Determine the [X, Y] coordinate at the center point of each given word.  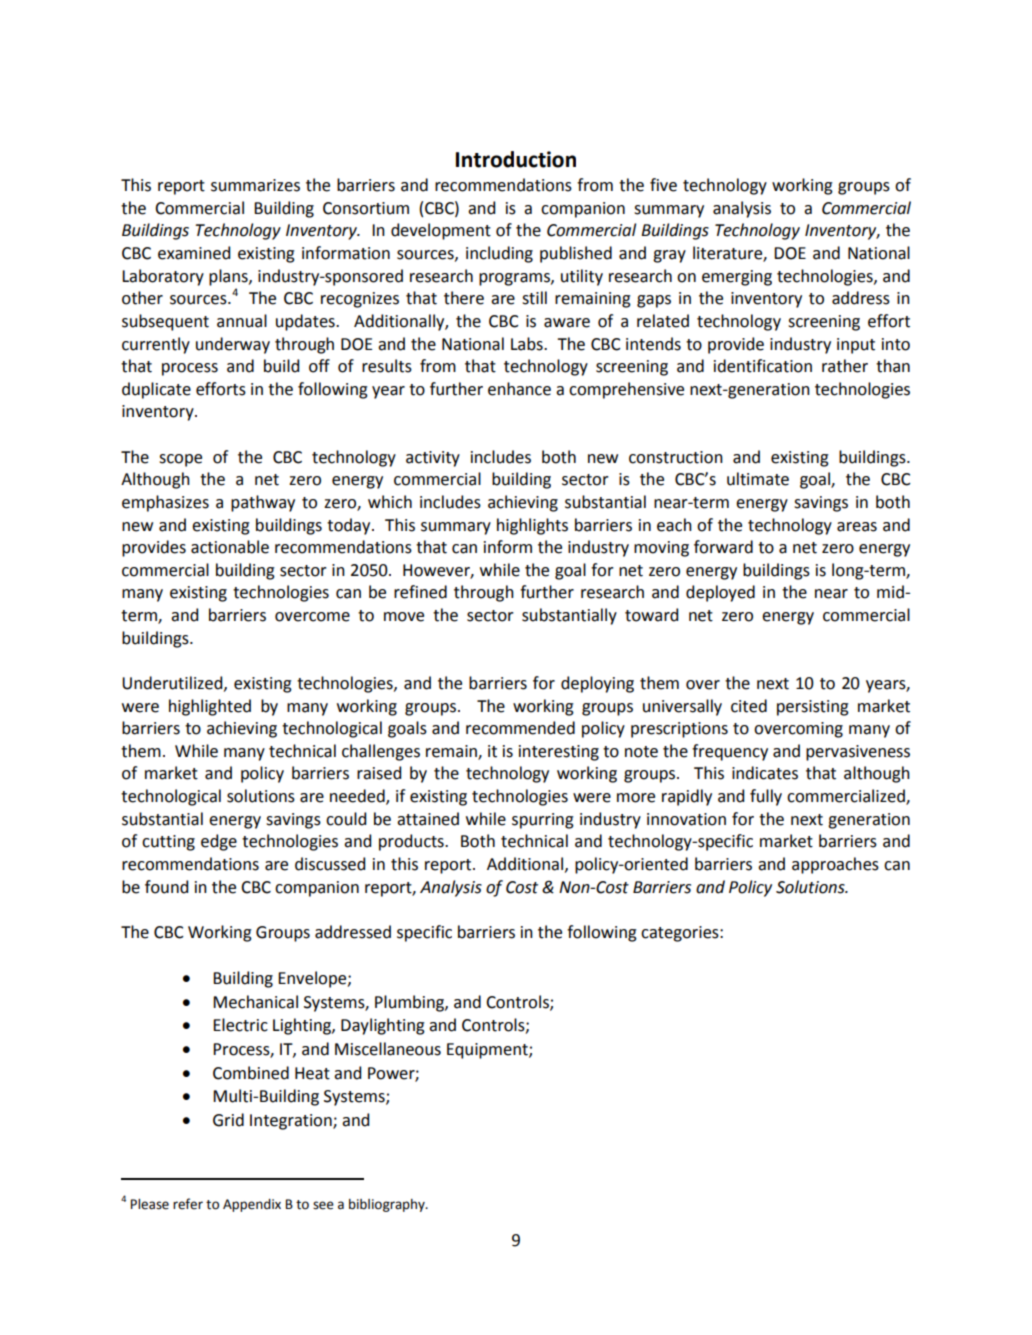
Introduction [516, 159]
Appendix [252, 1205]
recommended [520, 728]
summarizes [255, 185]
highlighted [210, 707]
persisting [813, 708]
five [663, 185]
